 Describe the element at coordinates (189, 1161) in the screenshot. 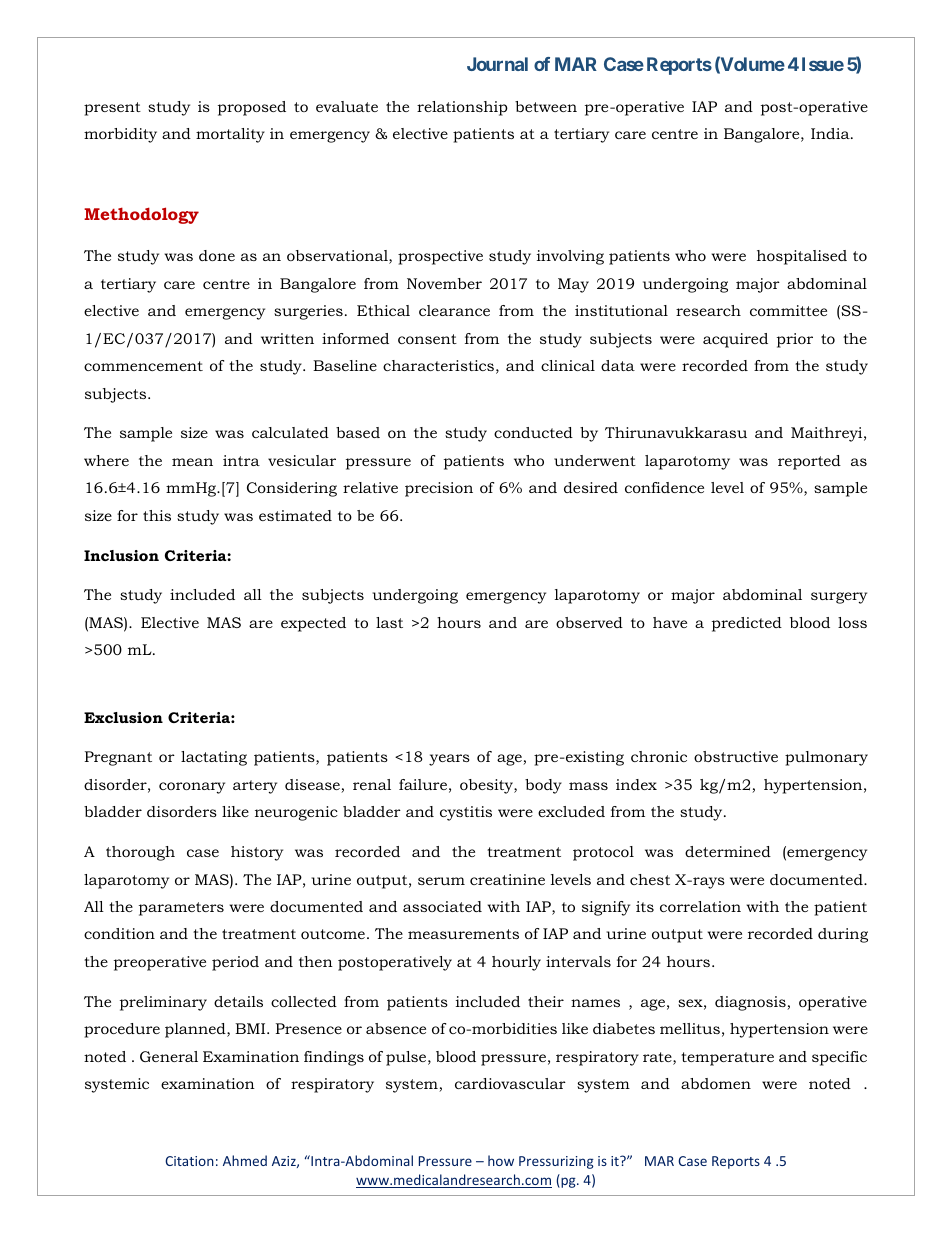

I see `Citation` at that location.
